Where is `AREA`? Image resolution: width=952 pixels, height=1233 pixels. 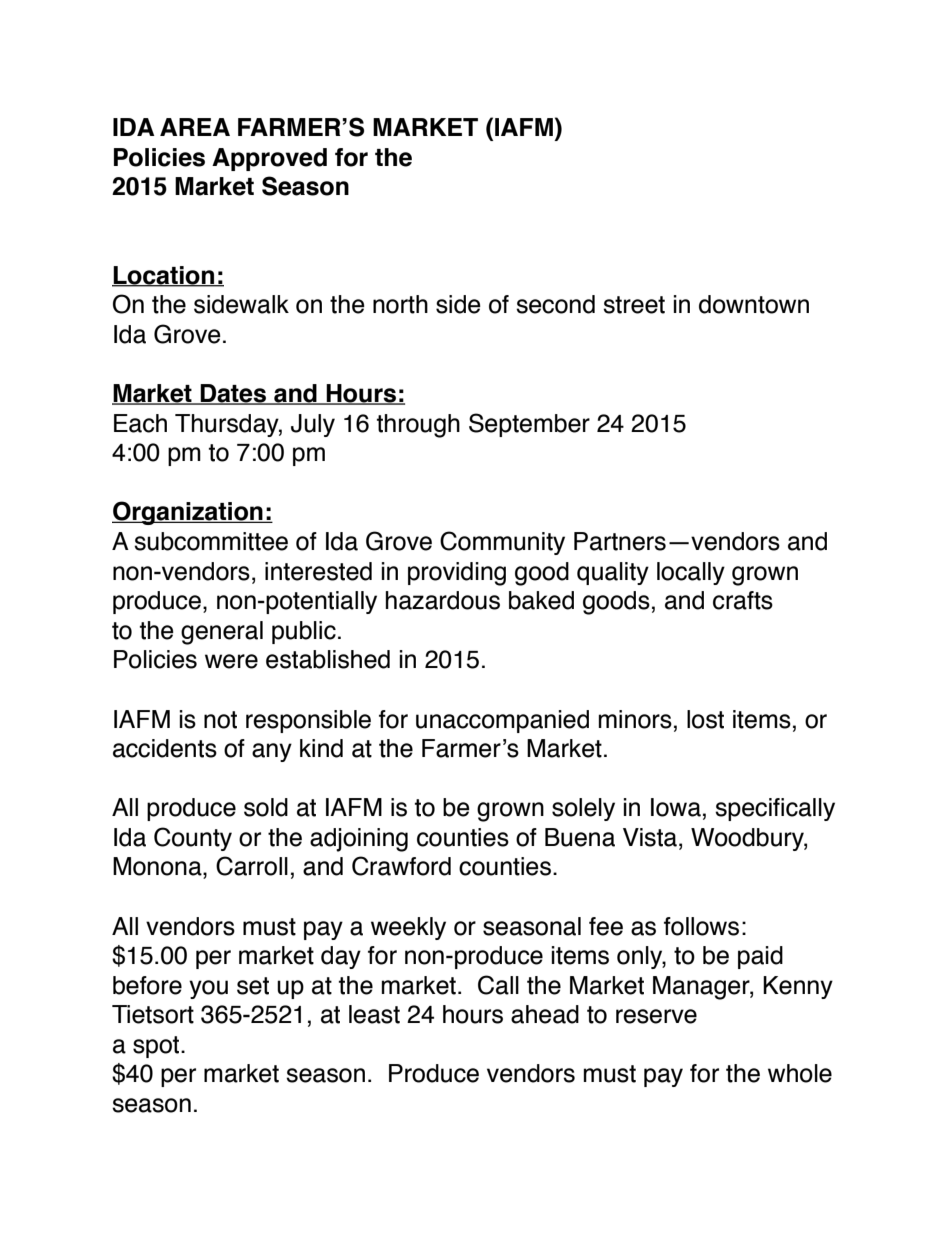 AREA is located at coordinates (195, 127).
